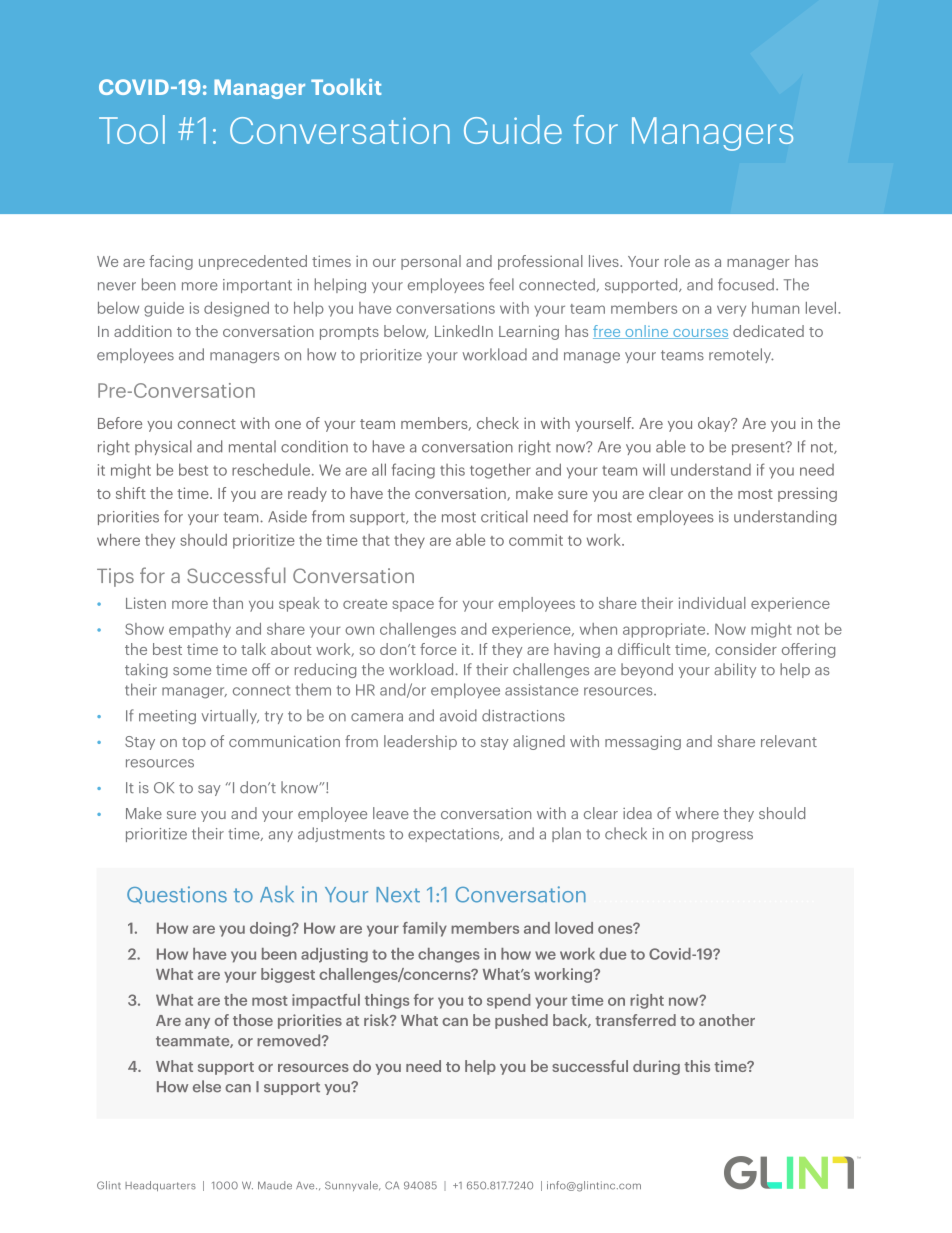 The height and width of the screenshot is (1233, 952). What do you see at coordinates (236, 309) in the screenshot?
I see `designed` at bounding box center [236, 309].
